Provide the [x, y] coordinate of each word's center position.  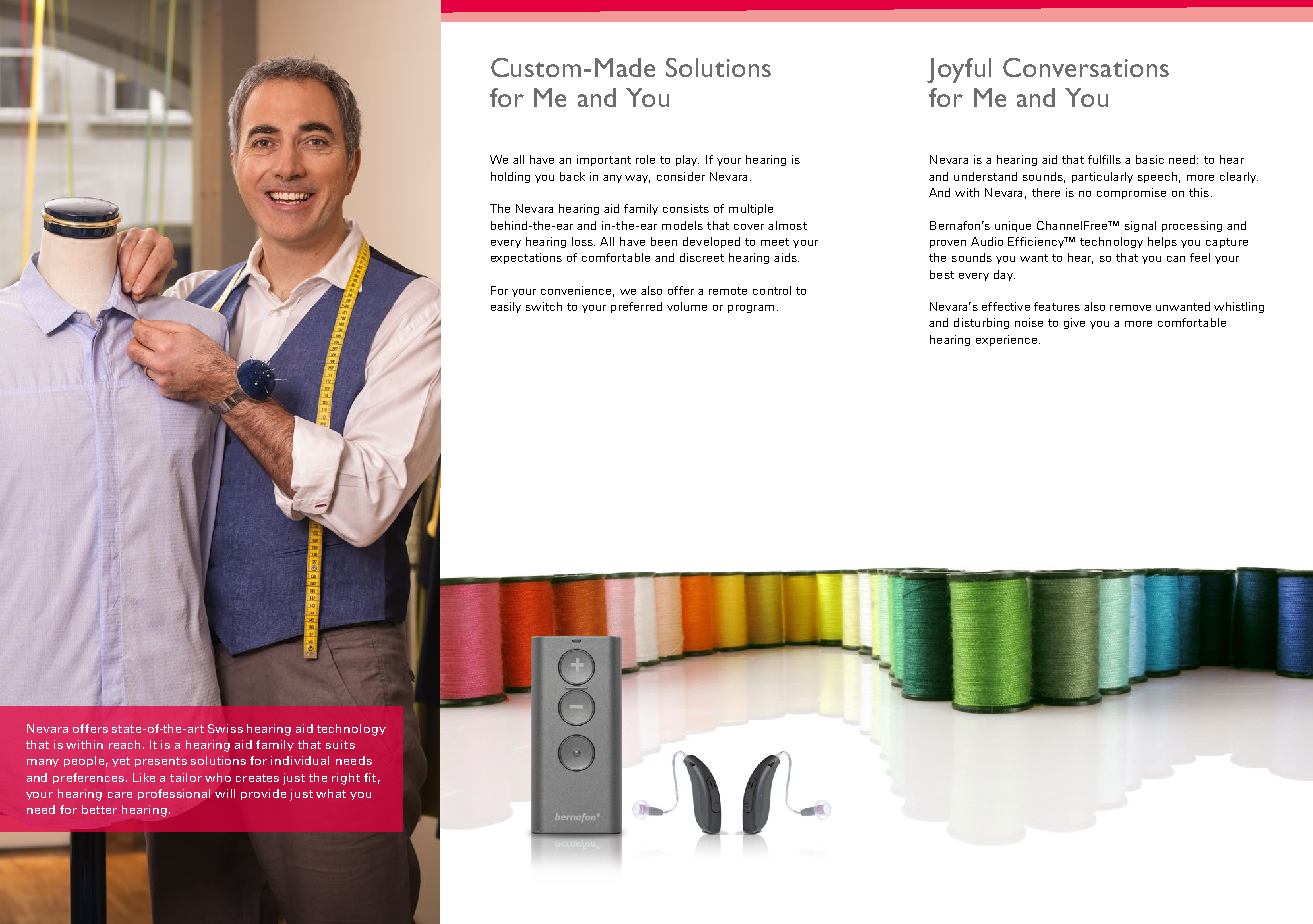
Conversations [1086, 67]
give [1074, 323]
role [645, 159]
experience [1008, 340]
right [346, 779]
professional [174, 794]
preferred [636, 307]
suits [340, 744]
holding [510, 177]
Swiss [225, 728]
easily [506, 307]
